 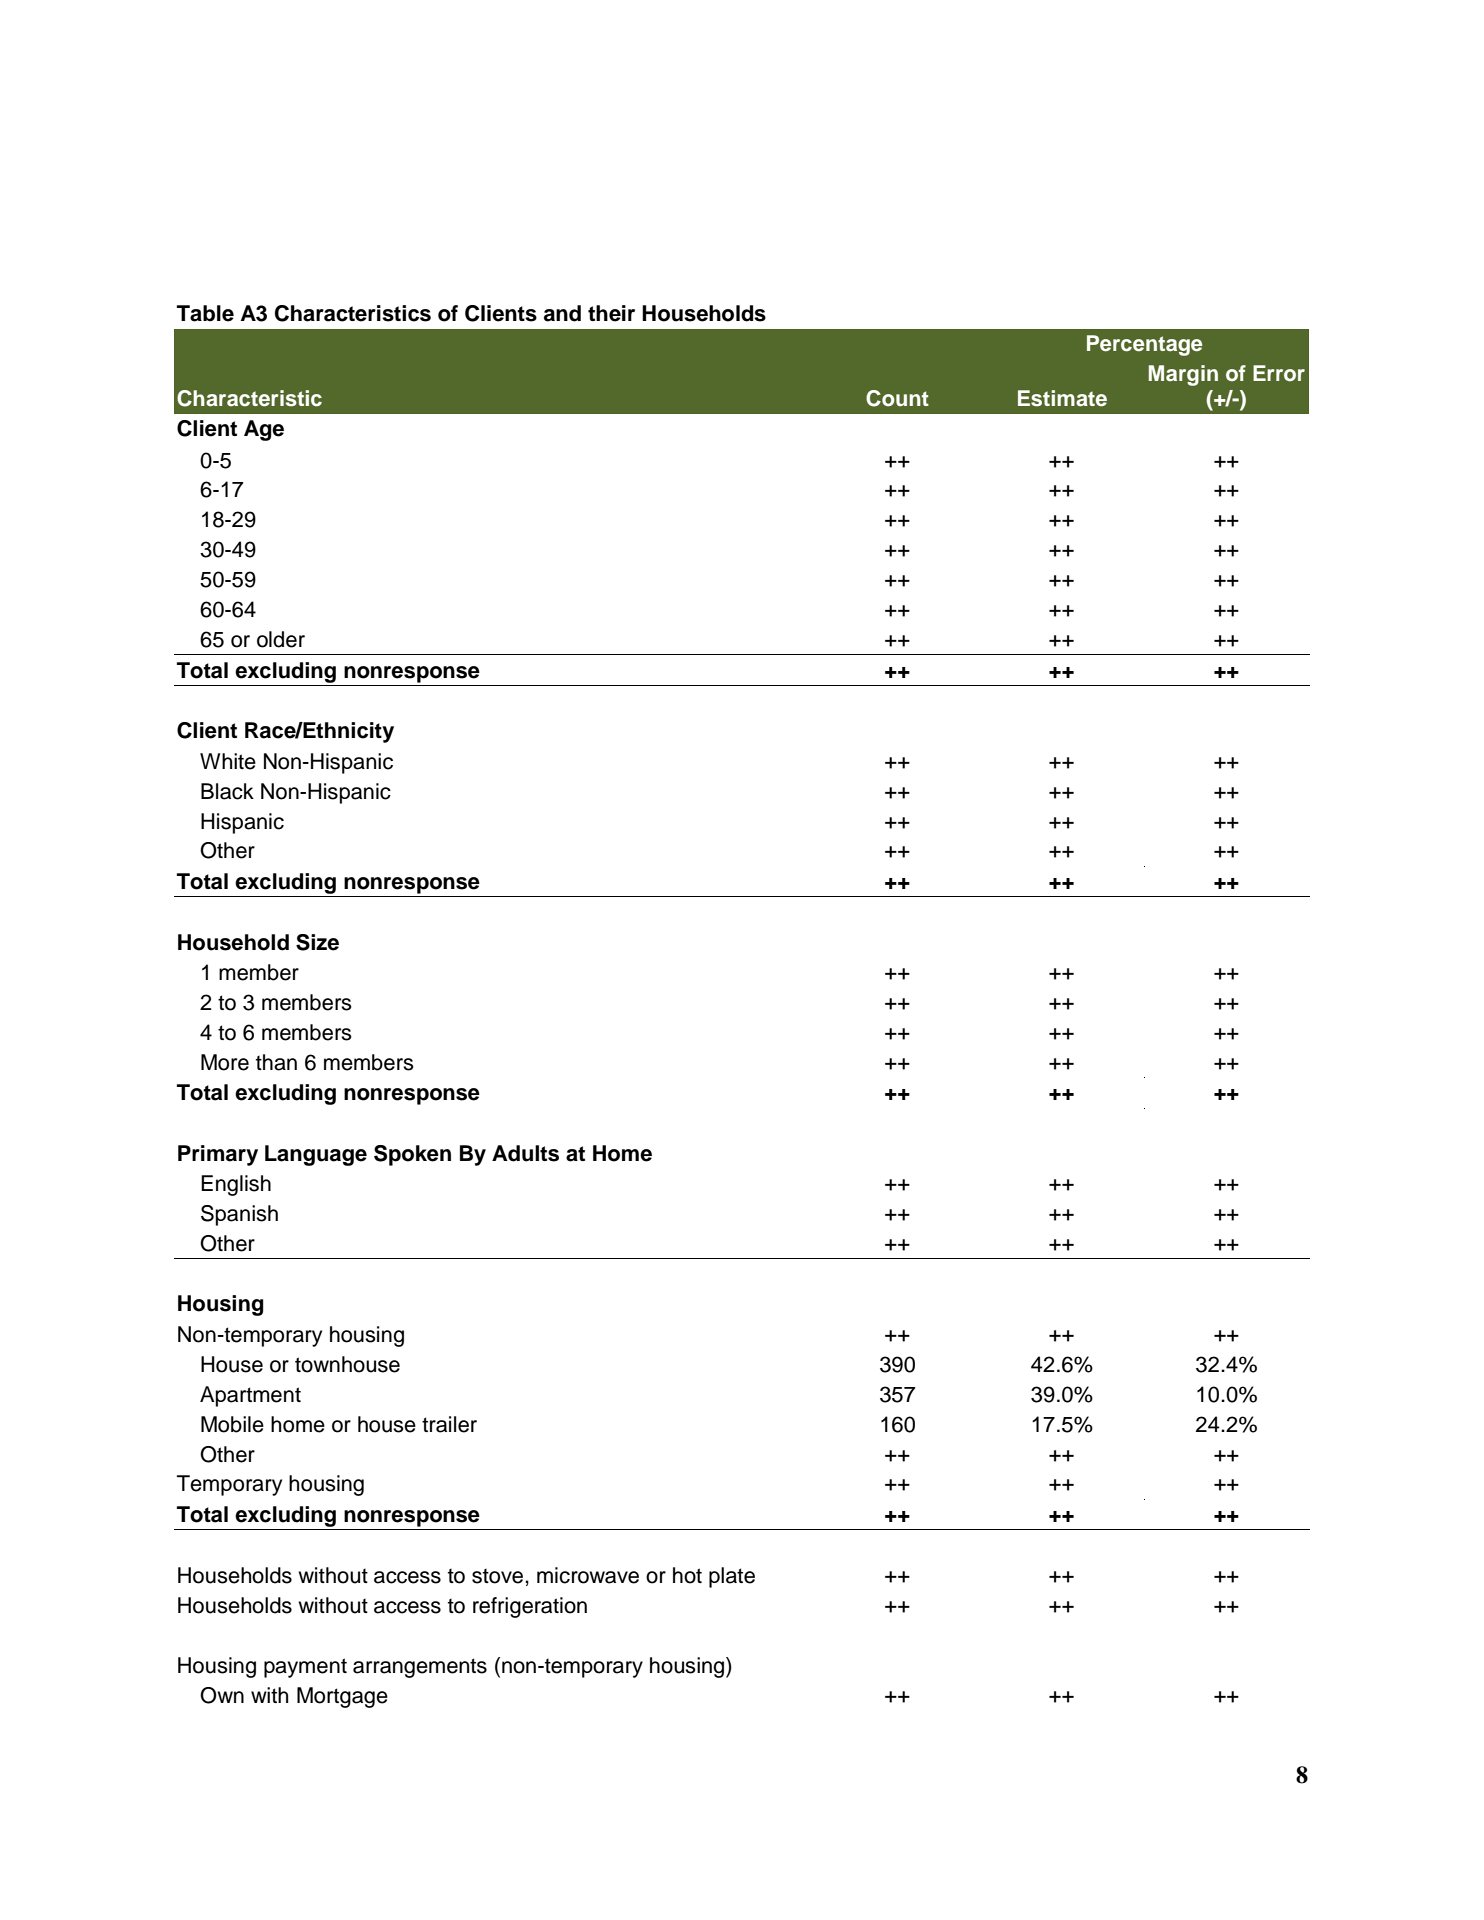 I want to click on Size, so click(x=317, y=942).
